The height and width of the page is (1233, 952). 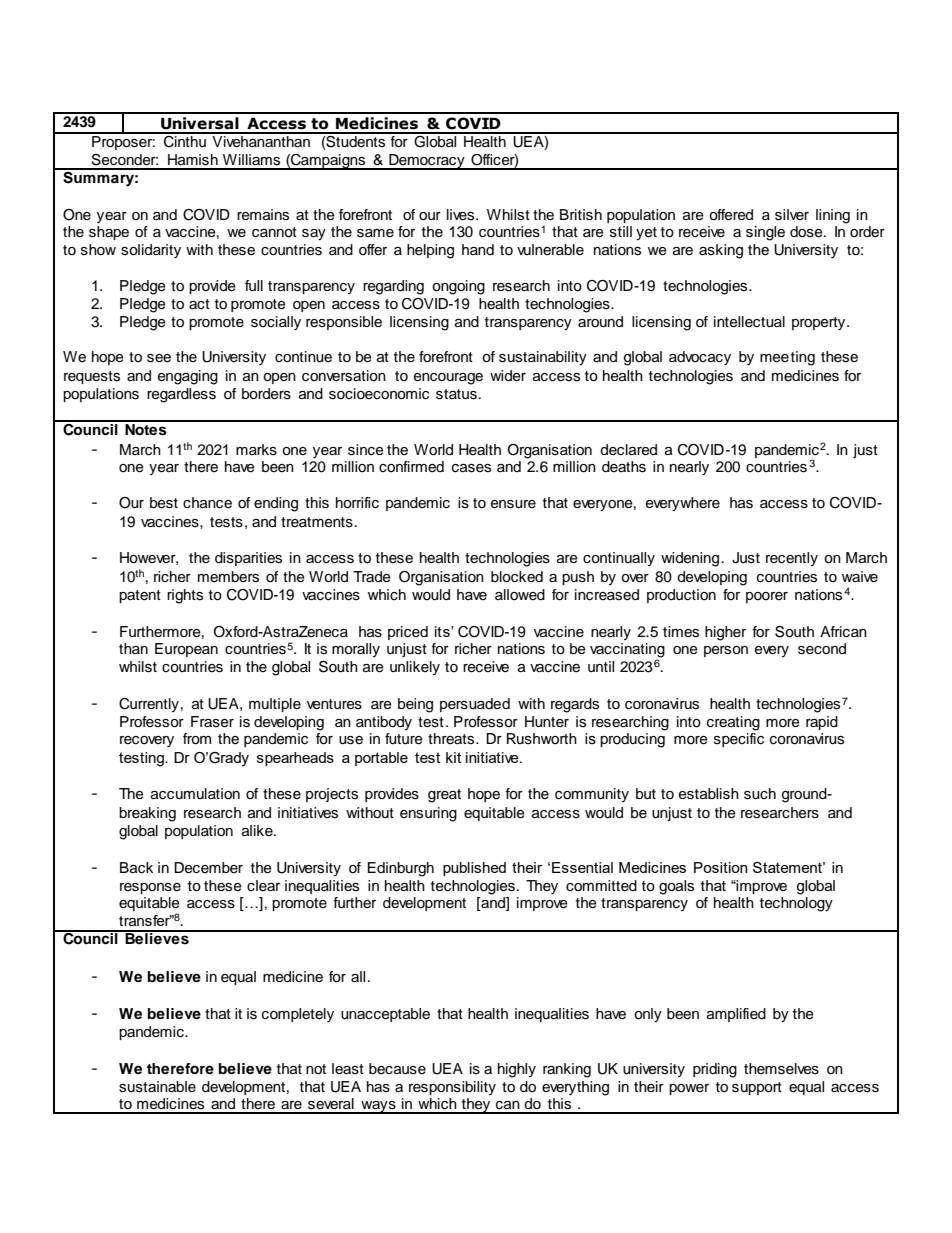 What do you see at coordinates (408, 633) in the page?
I see `priced` at bounding box center [408, 633].
